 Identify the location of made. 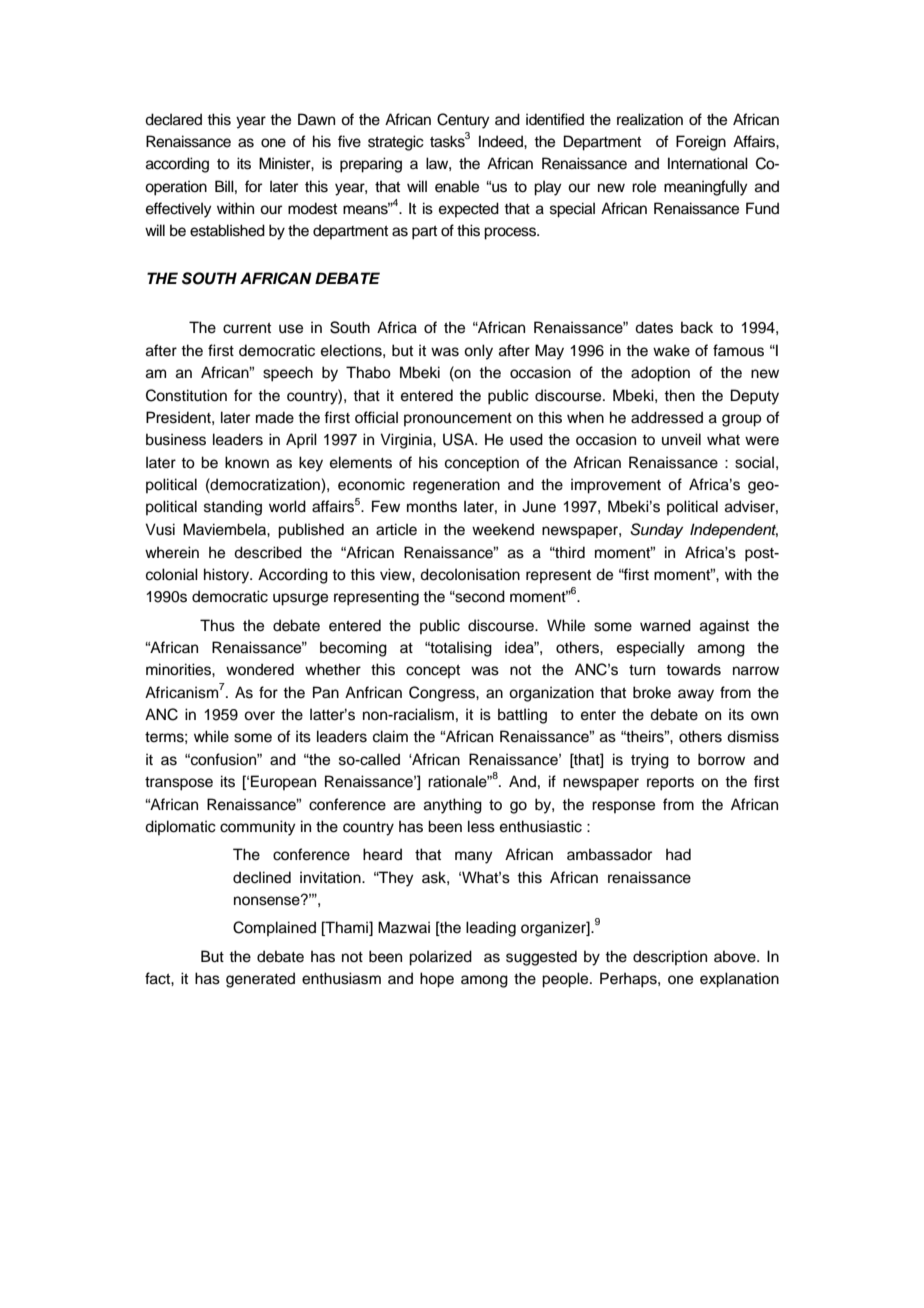
(275, 417).
